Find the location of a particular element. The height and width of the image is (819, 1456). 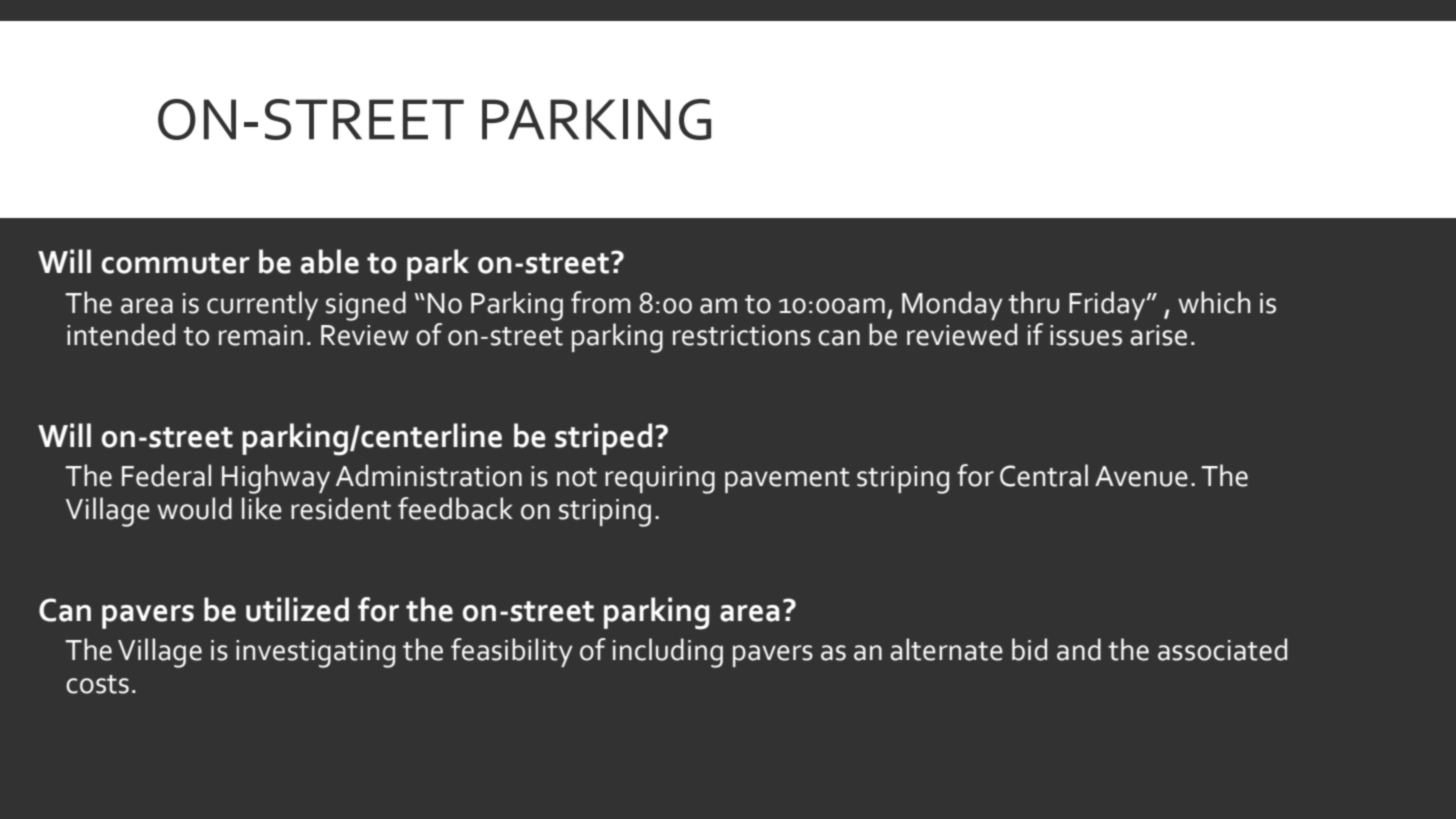

like is located at coordinates (262, 508).
